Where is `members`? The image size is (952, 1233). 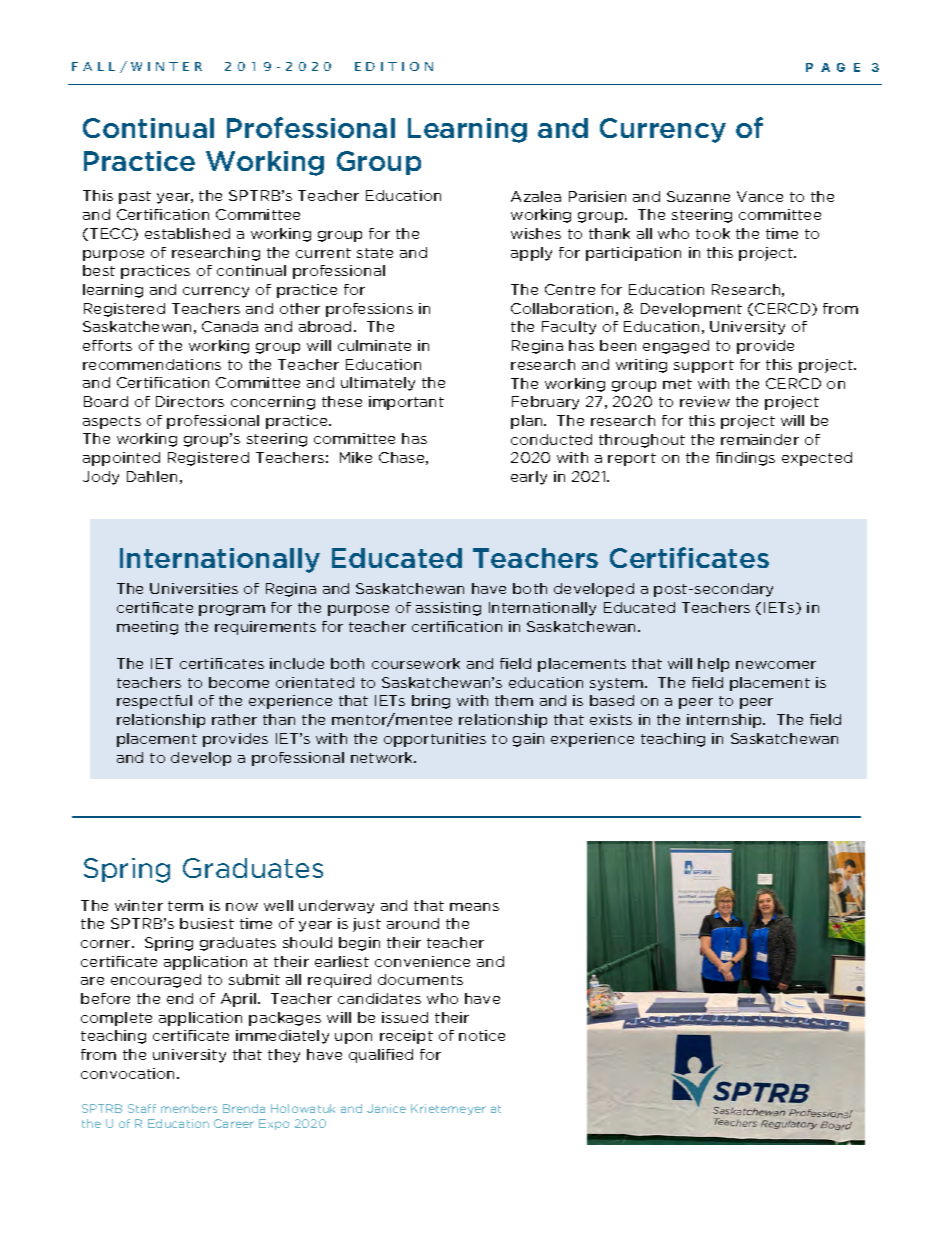
members is located at coordinates (189, 1108).
